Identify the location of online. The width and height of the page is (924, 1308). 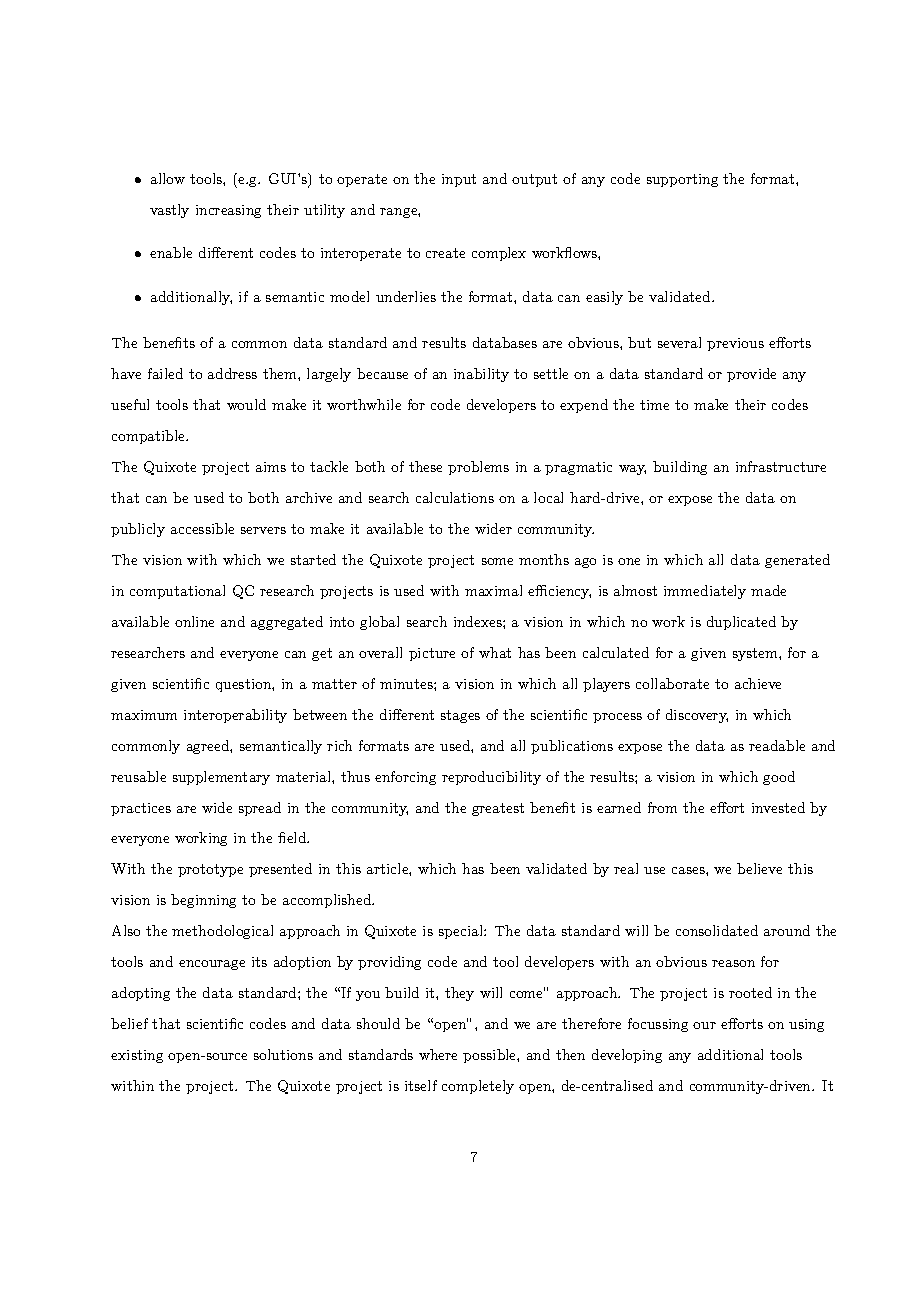
(194, 621).
